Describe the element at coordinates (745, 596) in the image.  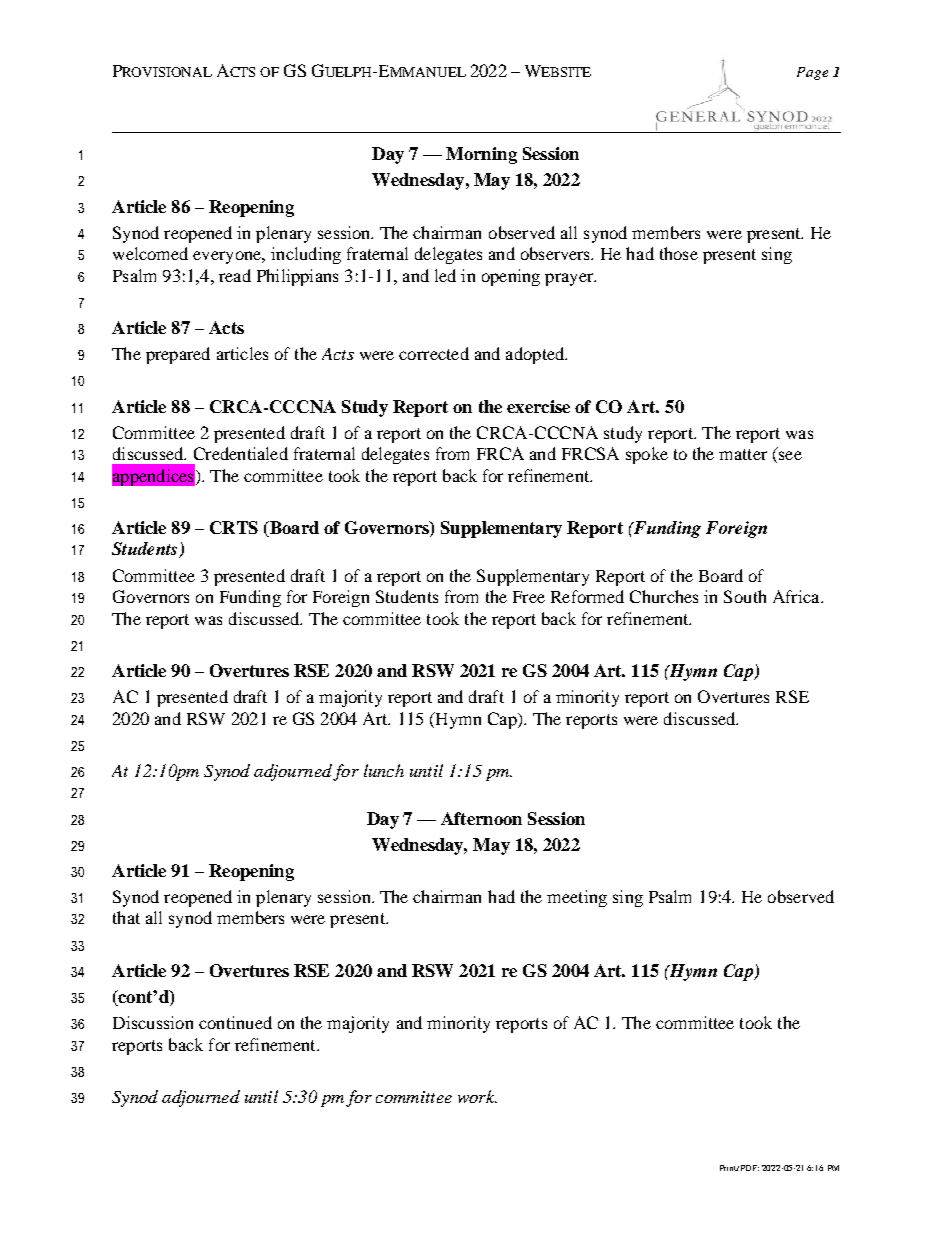
I see `South` at that location.
